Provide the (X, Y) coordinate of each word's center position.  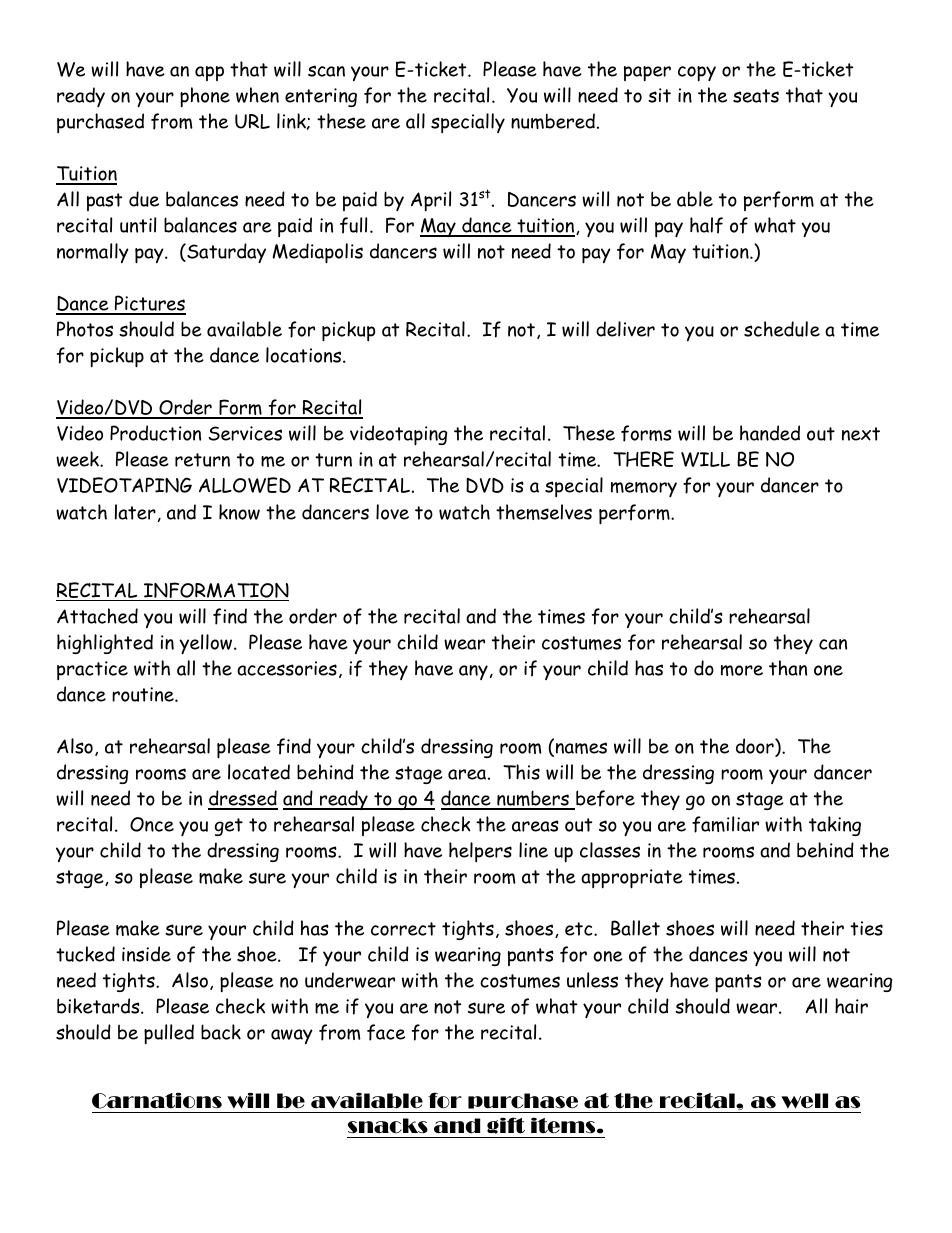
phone (205, 97)
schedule (782, 329)
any (473, 672)
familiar (725, 824)
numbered (553, 121)
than (788, 668)
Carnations (157, 1100)
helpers (480, 852)
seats (756, 96)
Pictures (149, 304)
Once (152, 824)
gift (506, 1125)
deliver (625, 329)
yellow (207, 644)
